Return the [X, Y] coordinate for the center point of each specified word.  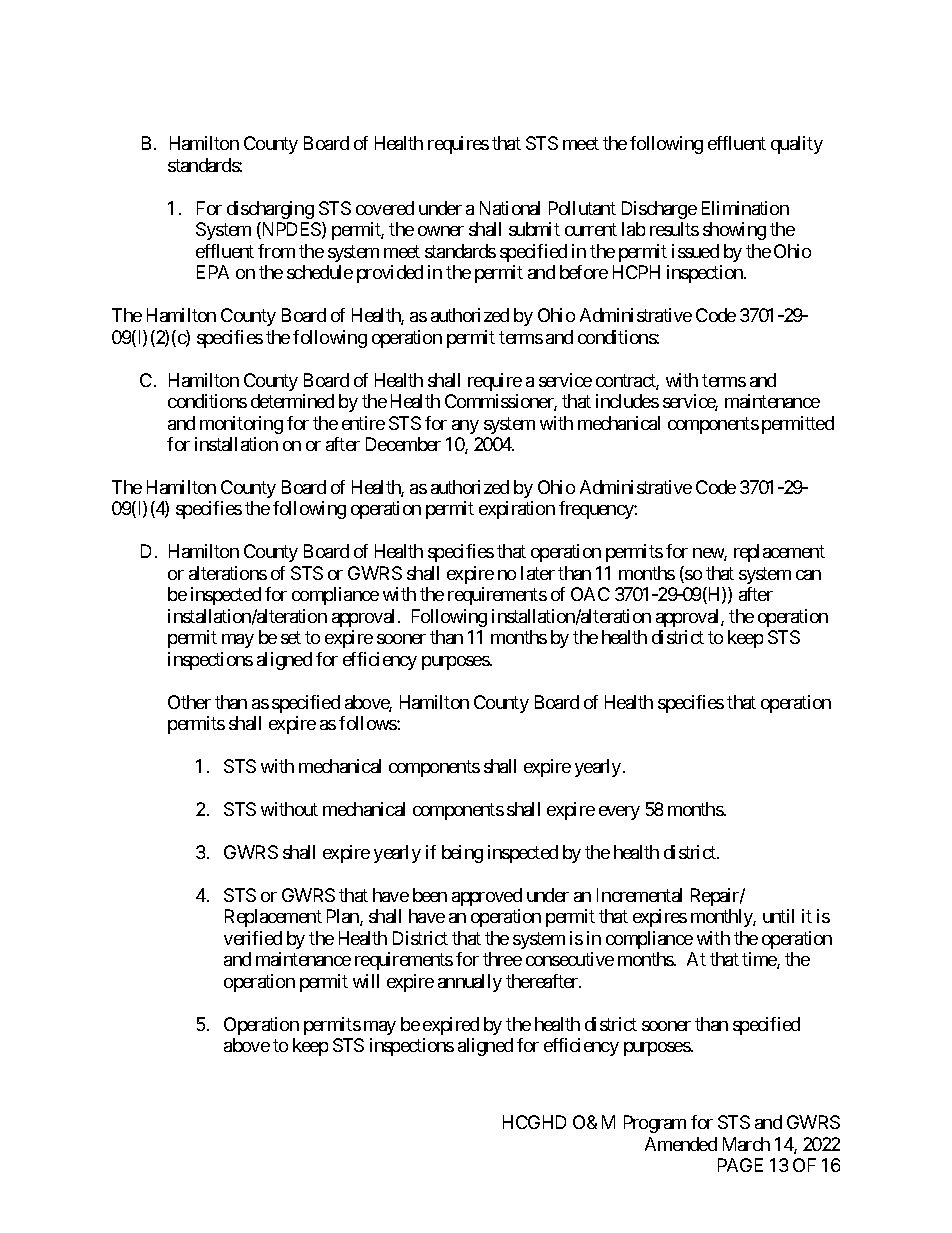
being [462, 854]
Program [655, 1124]
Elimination [745, 208]
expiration [517, 510]
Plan [344, 917]
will [366, 981]
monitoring [241, 425]
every [619, 813]
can [808, 575]
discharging [270, 210]
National [510, 208]
